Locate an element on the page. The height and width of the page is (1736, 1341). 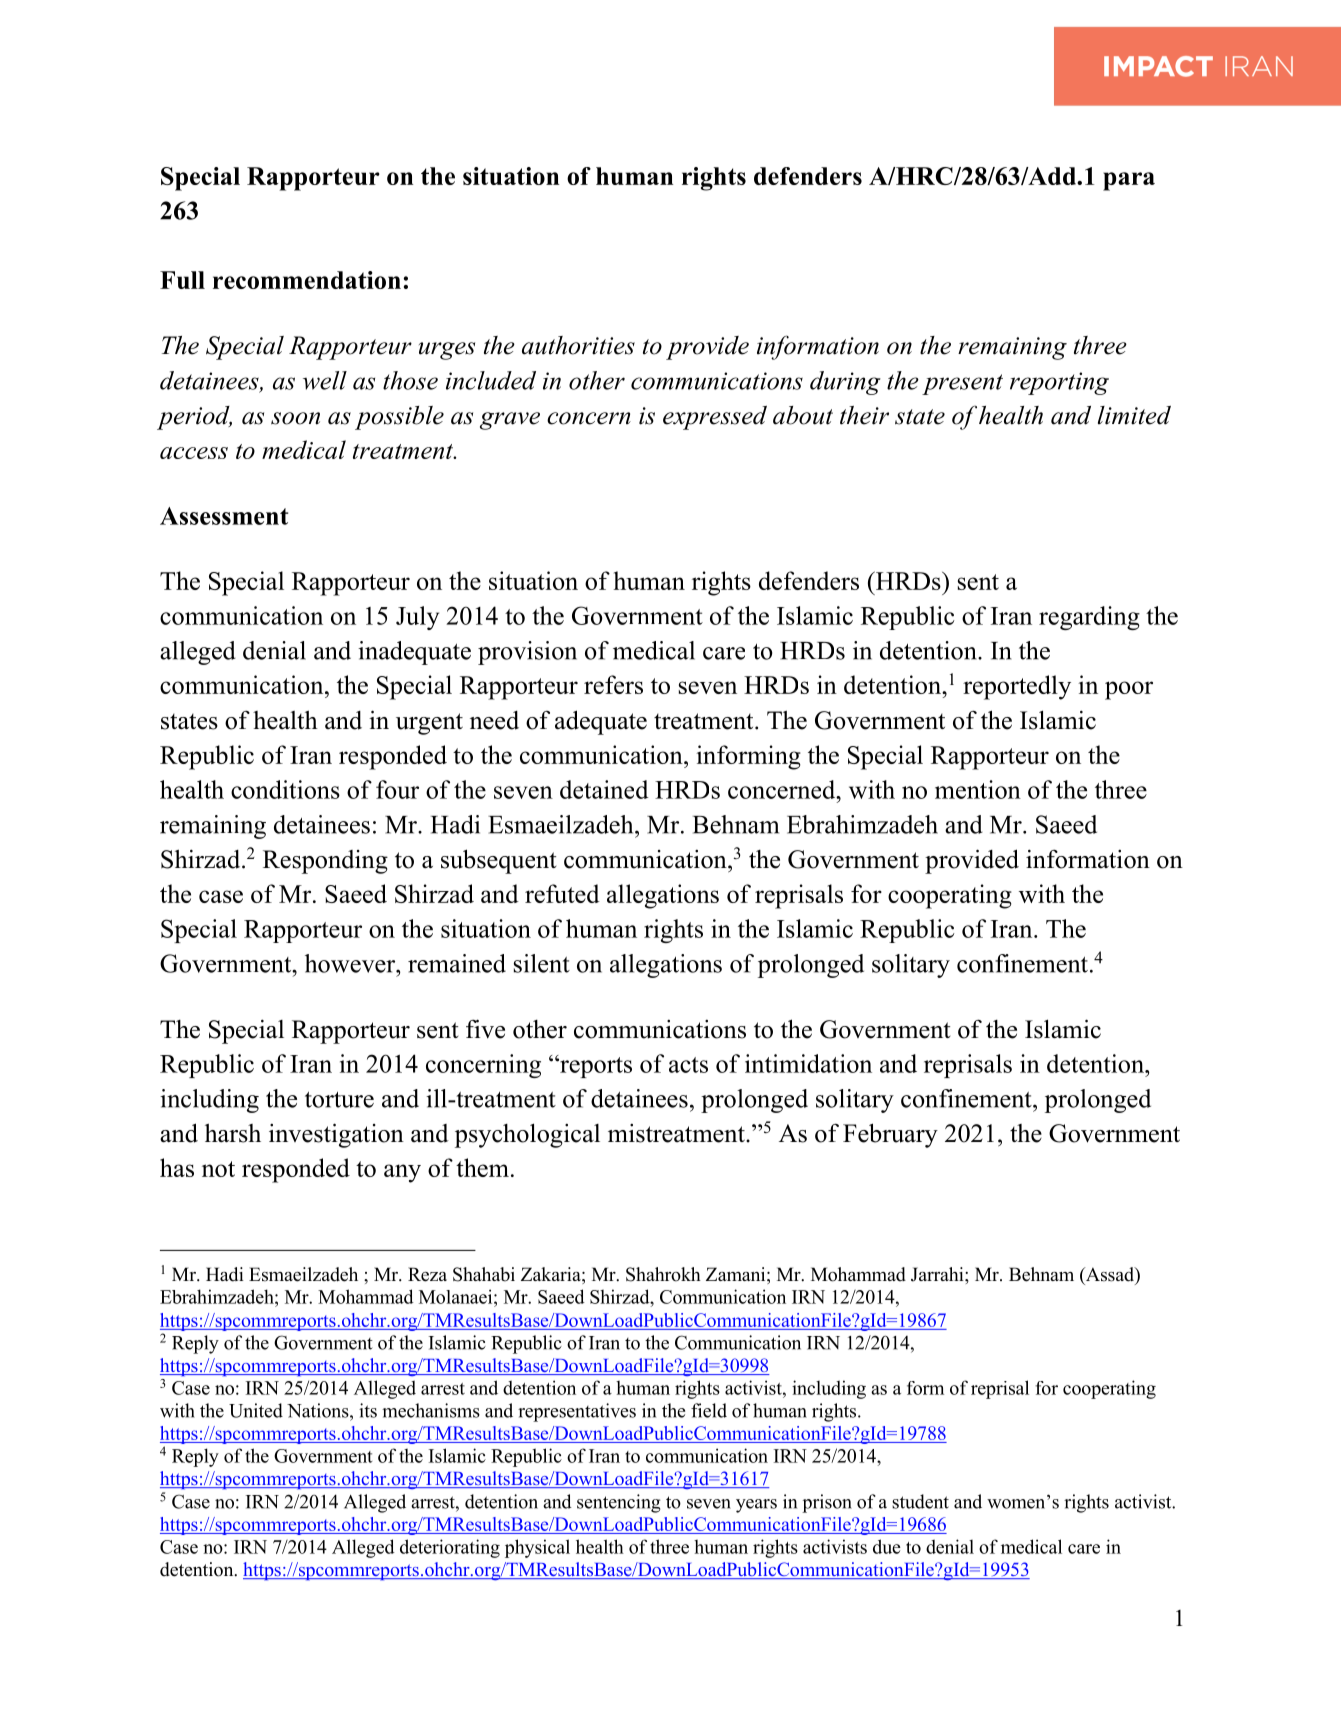
refuted is located at coordinates (562, 893).
